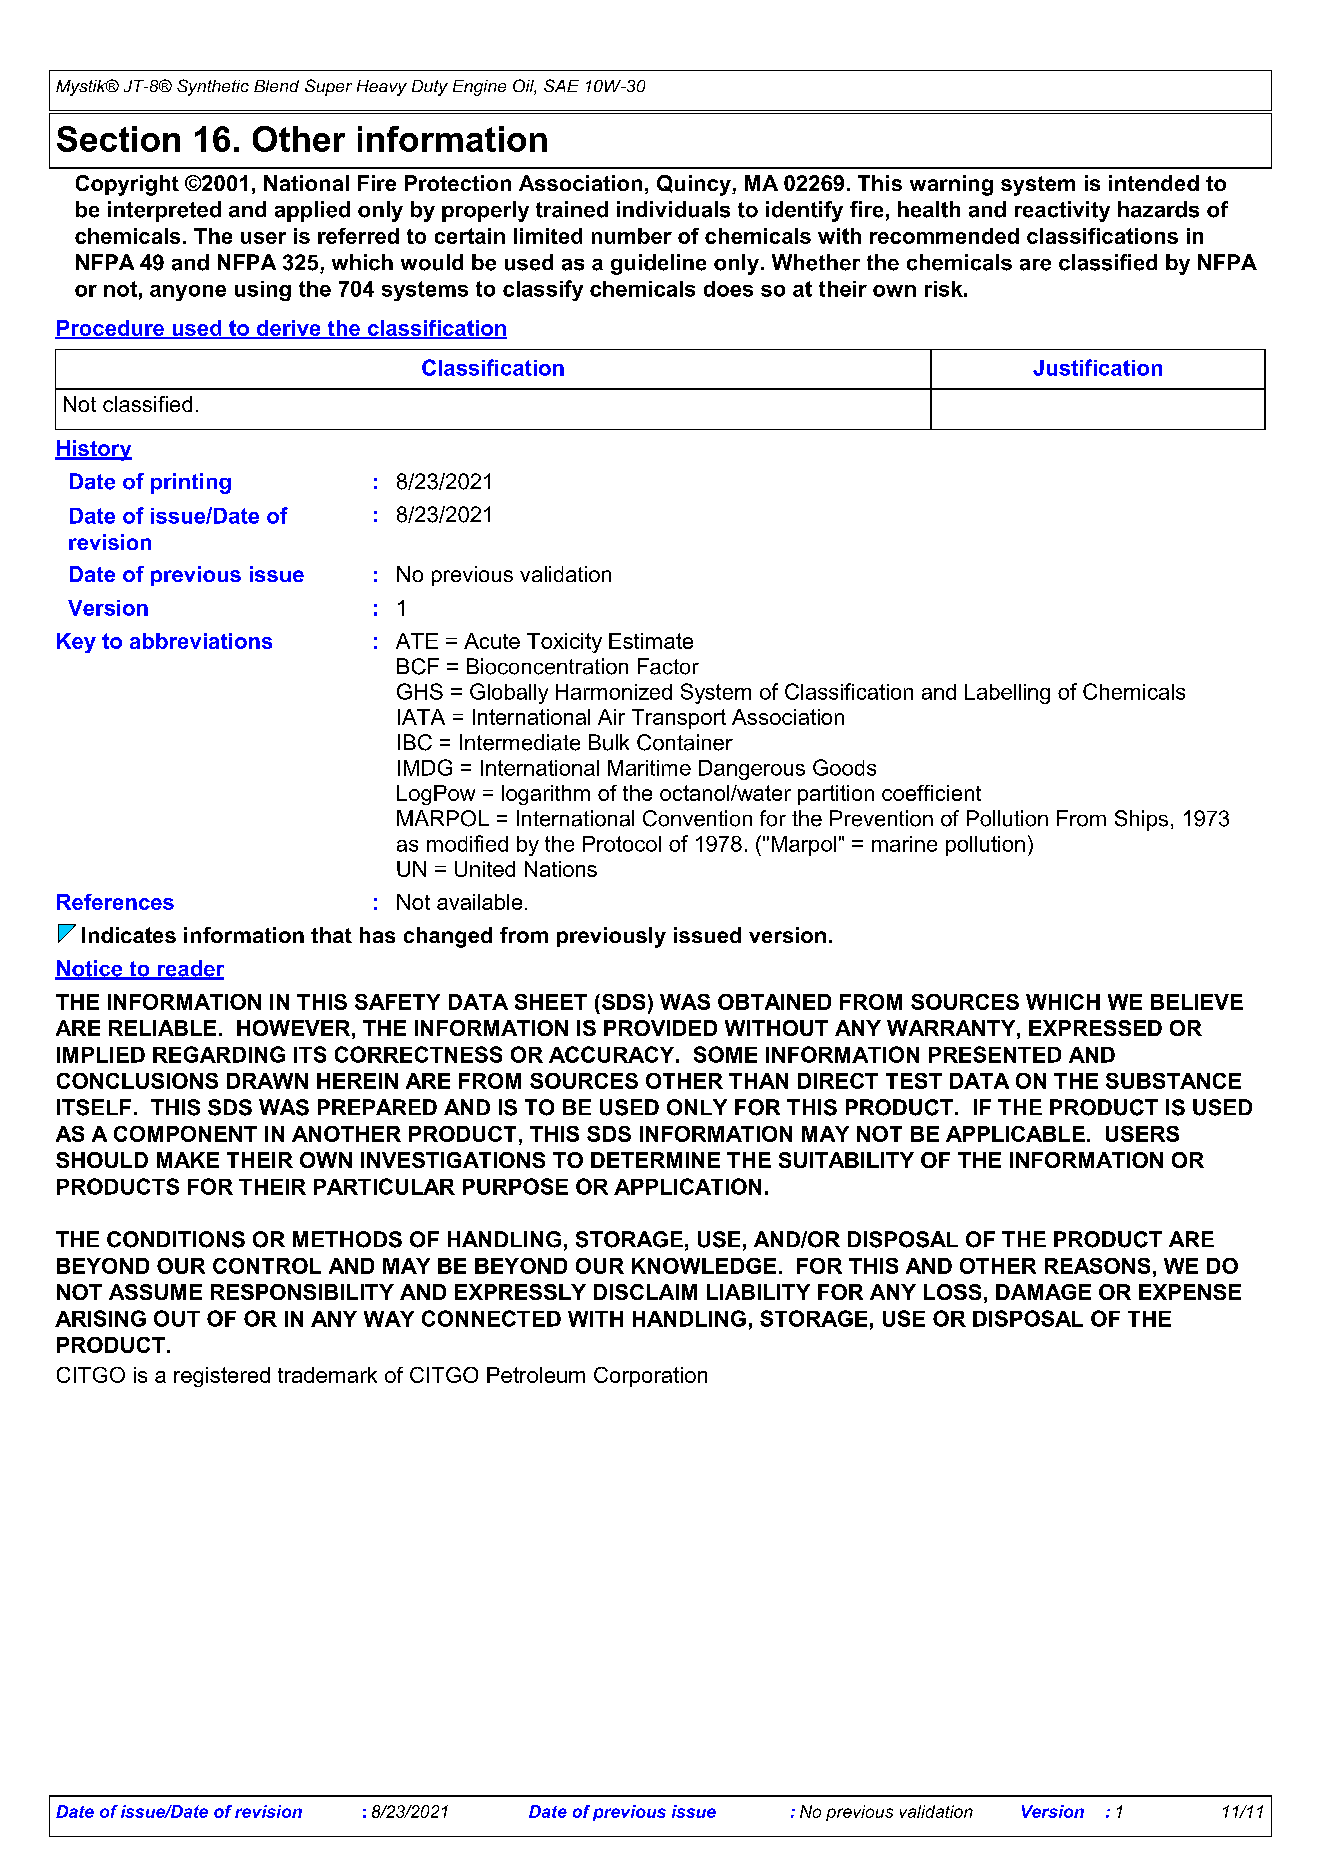 Image resolution: width=1324 pixels, height=1873 pixels. I want to click on EXPRESSED, so click(1095, 1028).
